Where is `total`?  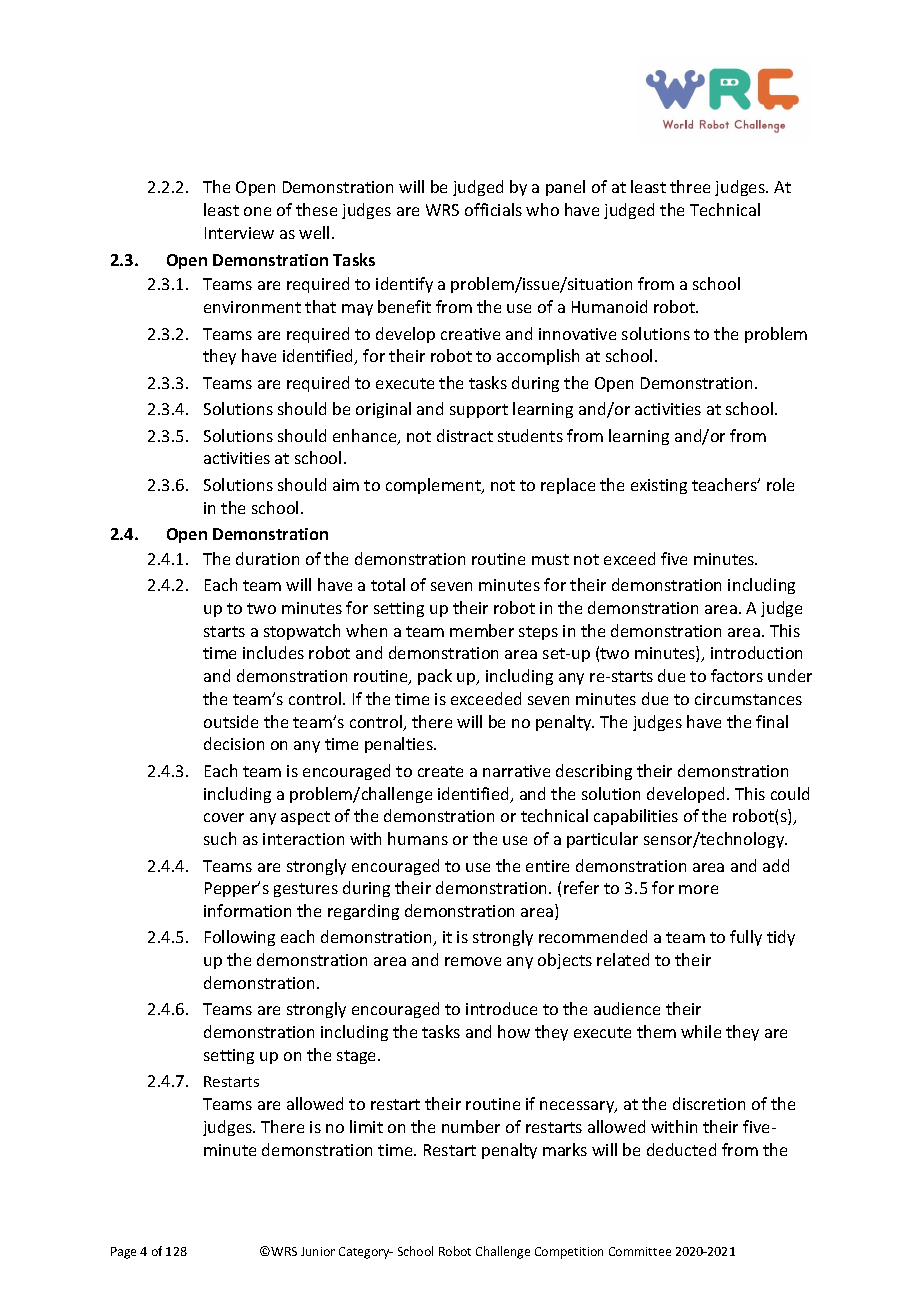 total is located at coordinates (388, 584).
